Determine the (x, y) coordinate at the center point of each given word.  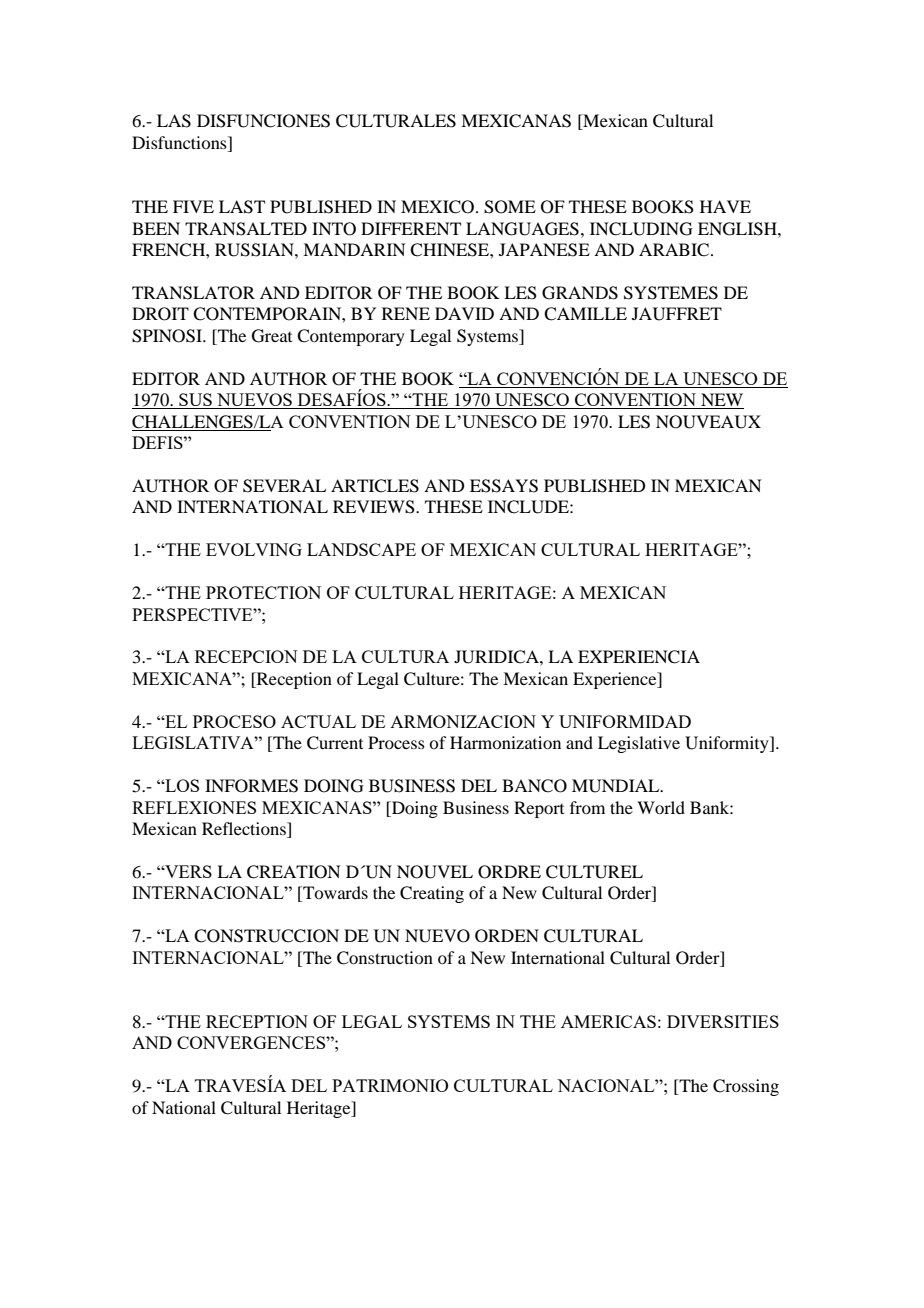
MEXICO (439, 207)
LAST (242, 207)
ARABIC (674, 250)
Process (396, 742)
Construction (385, 958)
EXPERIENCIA (639, 657)
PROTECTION (263, 592)
